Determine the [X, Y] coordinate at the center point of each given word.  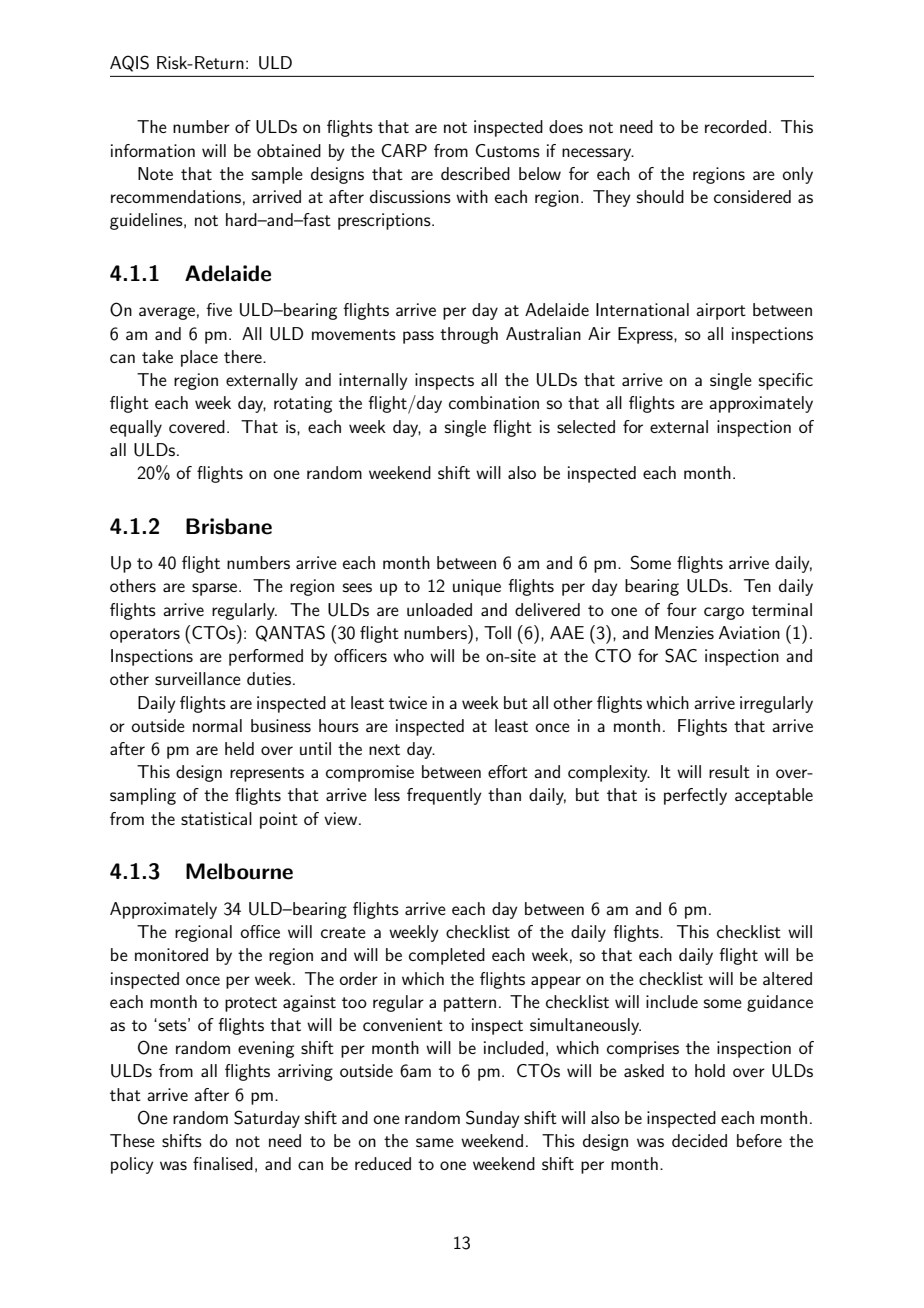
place [199, 358]
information [153, 150]
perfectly [695, 796]
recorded [736, 126]
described [475, 173]
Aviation [749, 632]
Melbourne [239, 871]
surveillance [198, 678]
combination [494, 402]
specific [786, 381]
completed [447, 956]
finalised [223, 1163]
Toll [497, 632]
